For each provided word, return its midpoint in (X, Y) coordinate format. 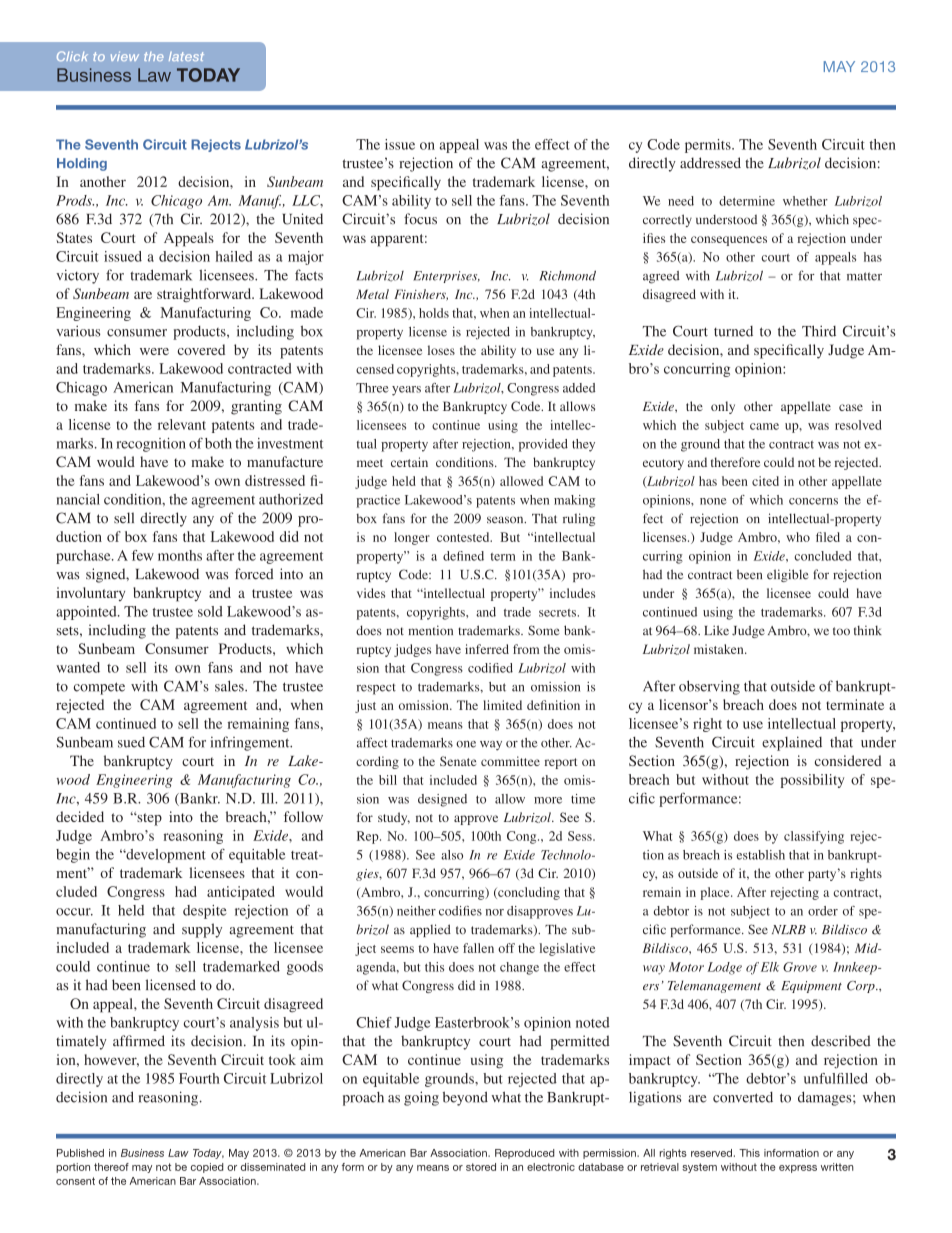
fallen (478, 948)
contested (464, 537)
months (180, 555)
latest (186, 56)
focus (420, 219)
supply (202, 930)
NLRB (789, 929)
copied (207, 1168)
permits (709, 146)
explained (792, 743)
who (798, 537)
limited (502, 705)
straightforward (205, 295)
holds (434, 313)
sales (230, 686)
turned (733, 331)
